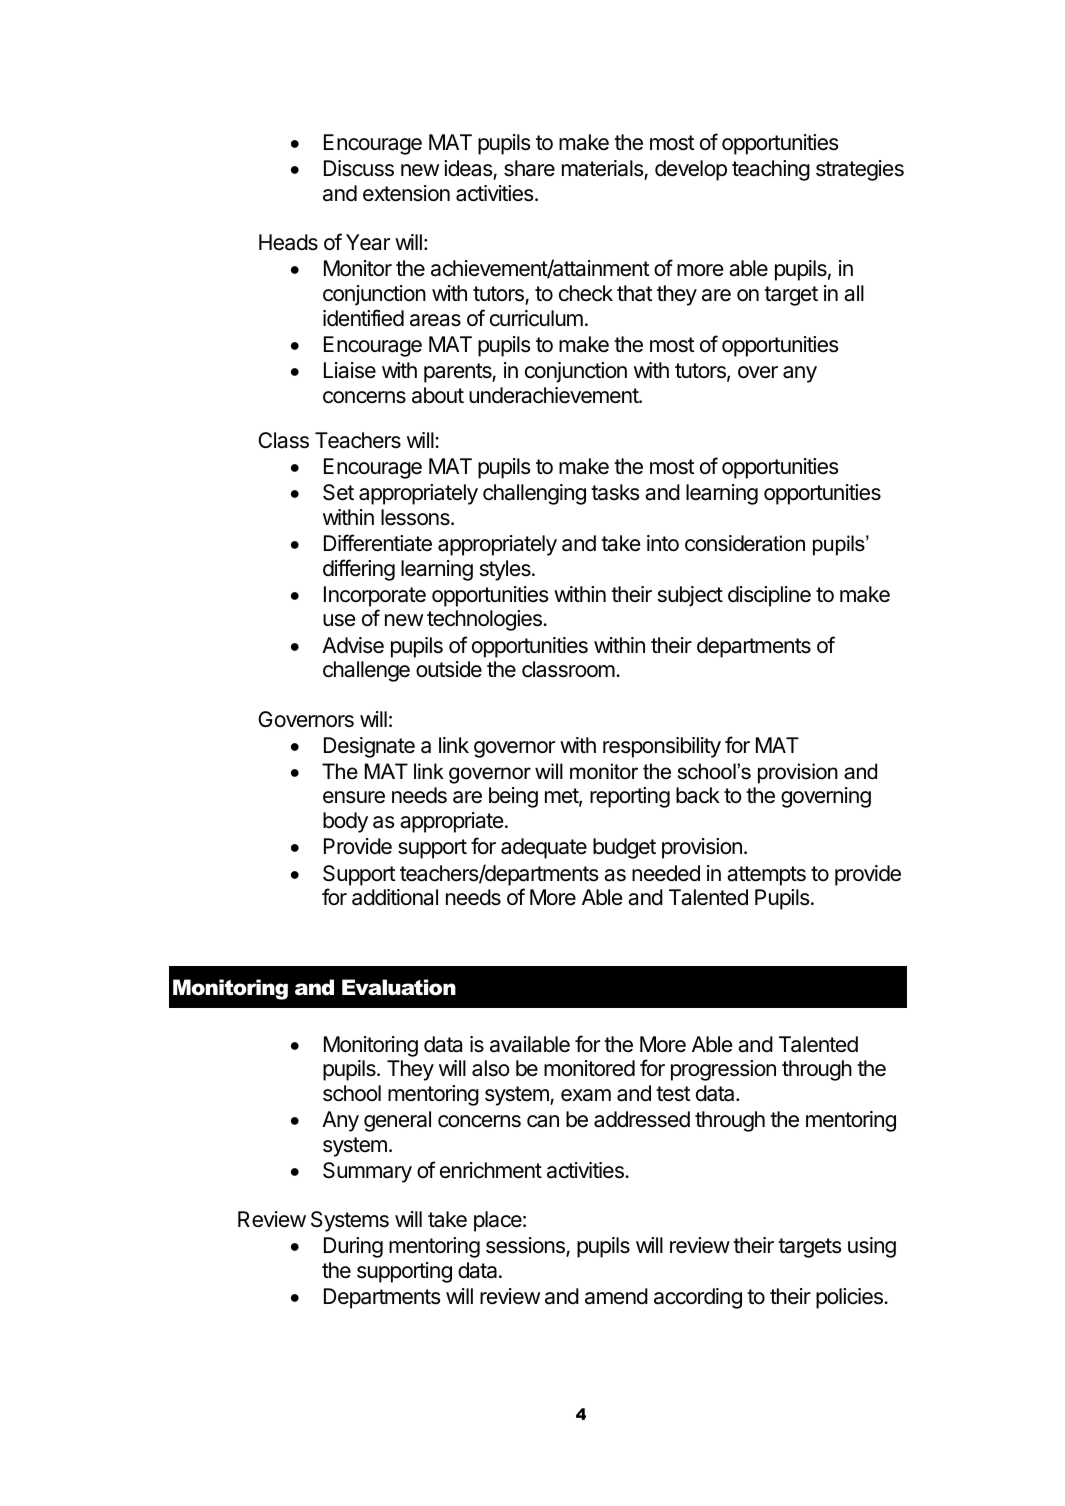 The width and height of the screenshot is (1065, 1506). What do you see at coordinates (544, 848) in the screenshot?
I see `adequate` at bounding box center [544, 848].
